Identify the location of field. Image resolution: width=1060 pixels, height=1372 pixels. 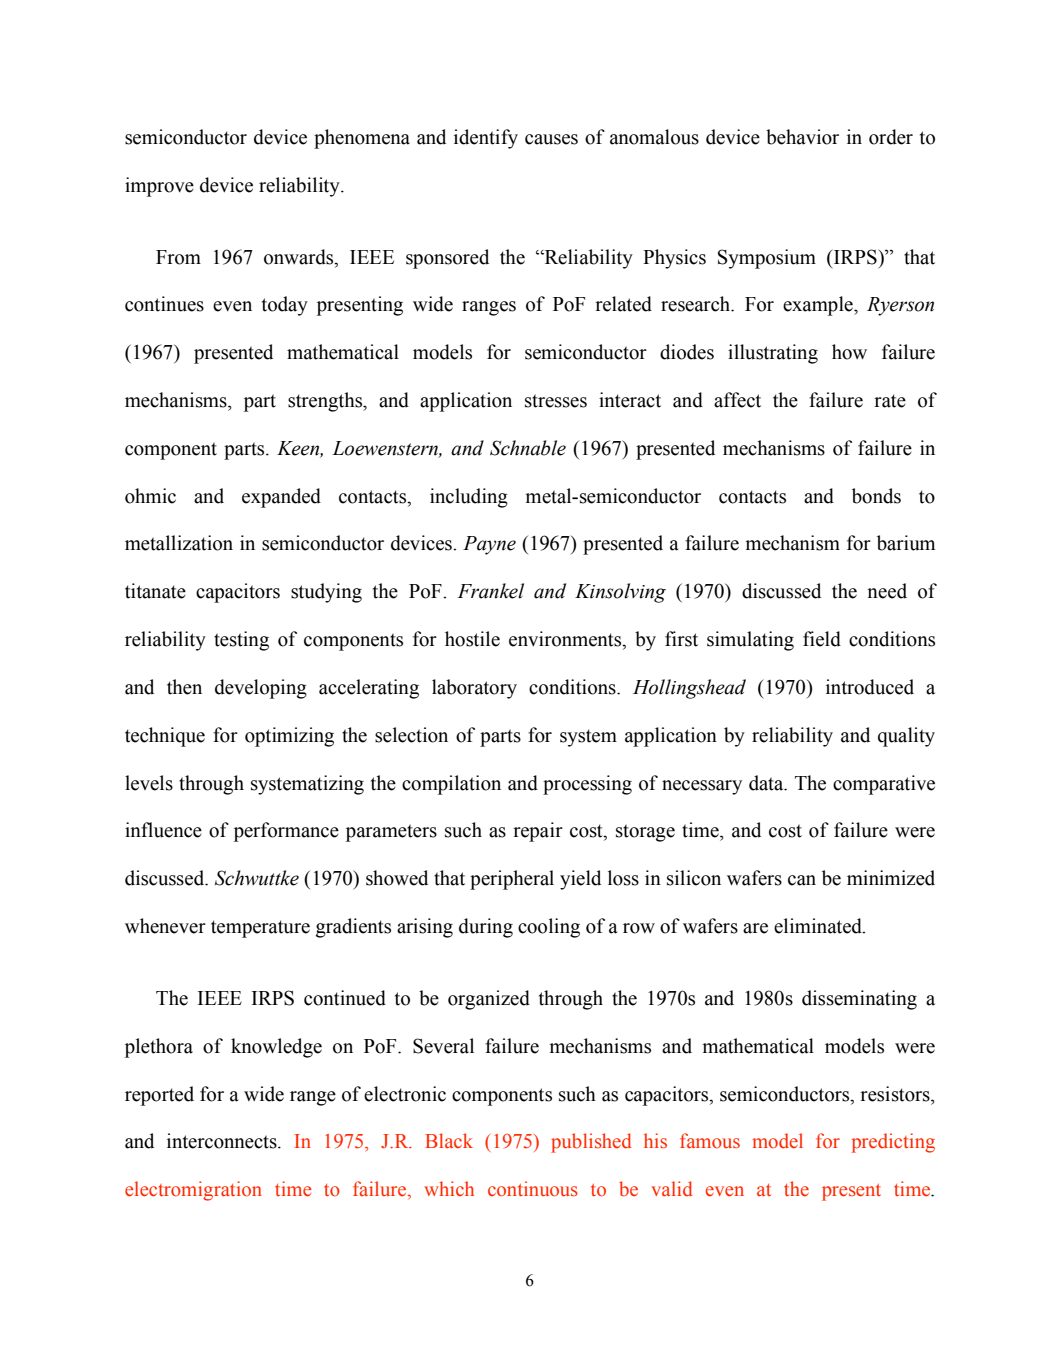
(822, 639).
